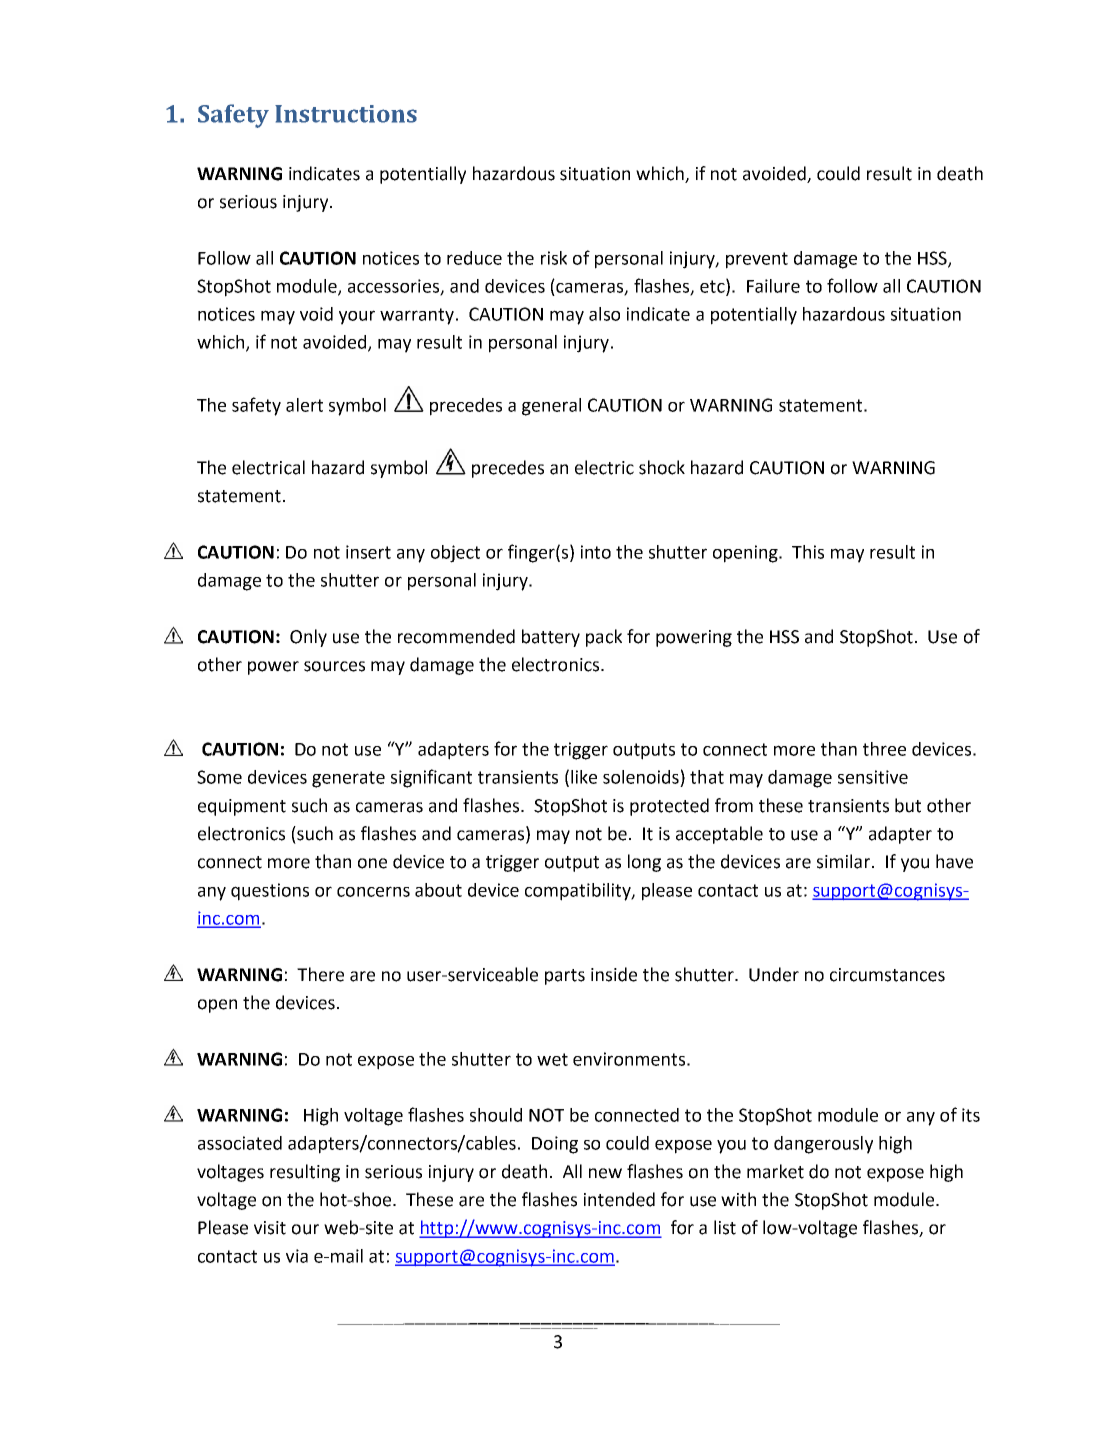  What do you see at coordinates (604, 638) in the image?
I see `pack` at bounding box center [604, 638].
